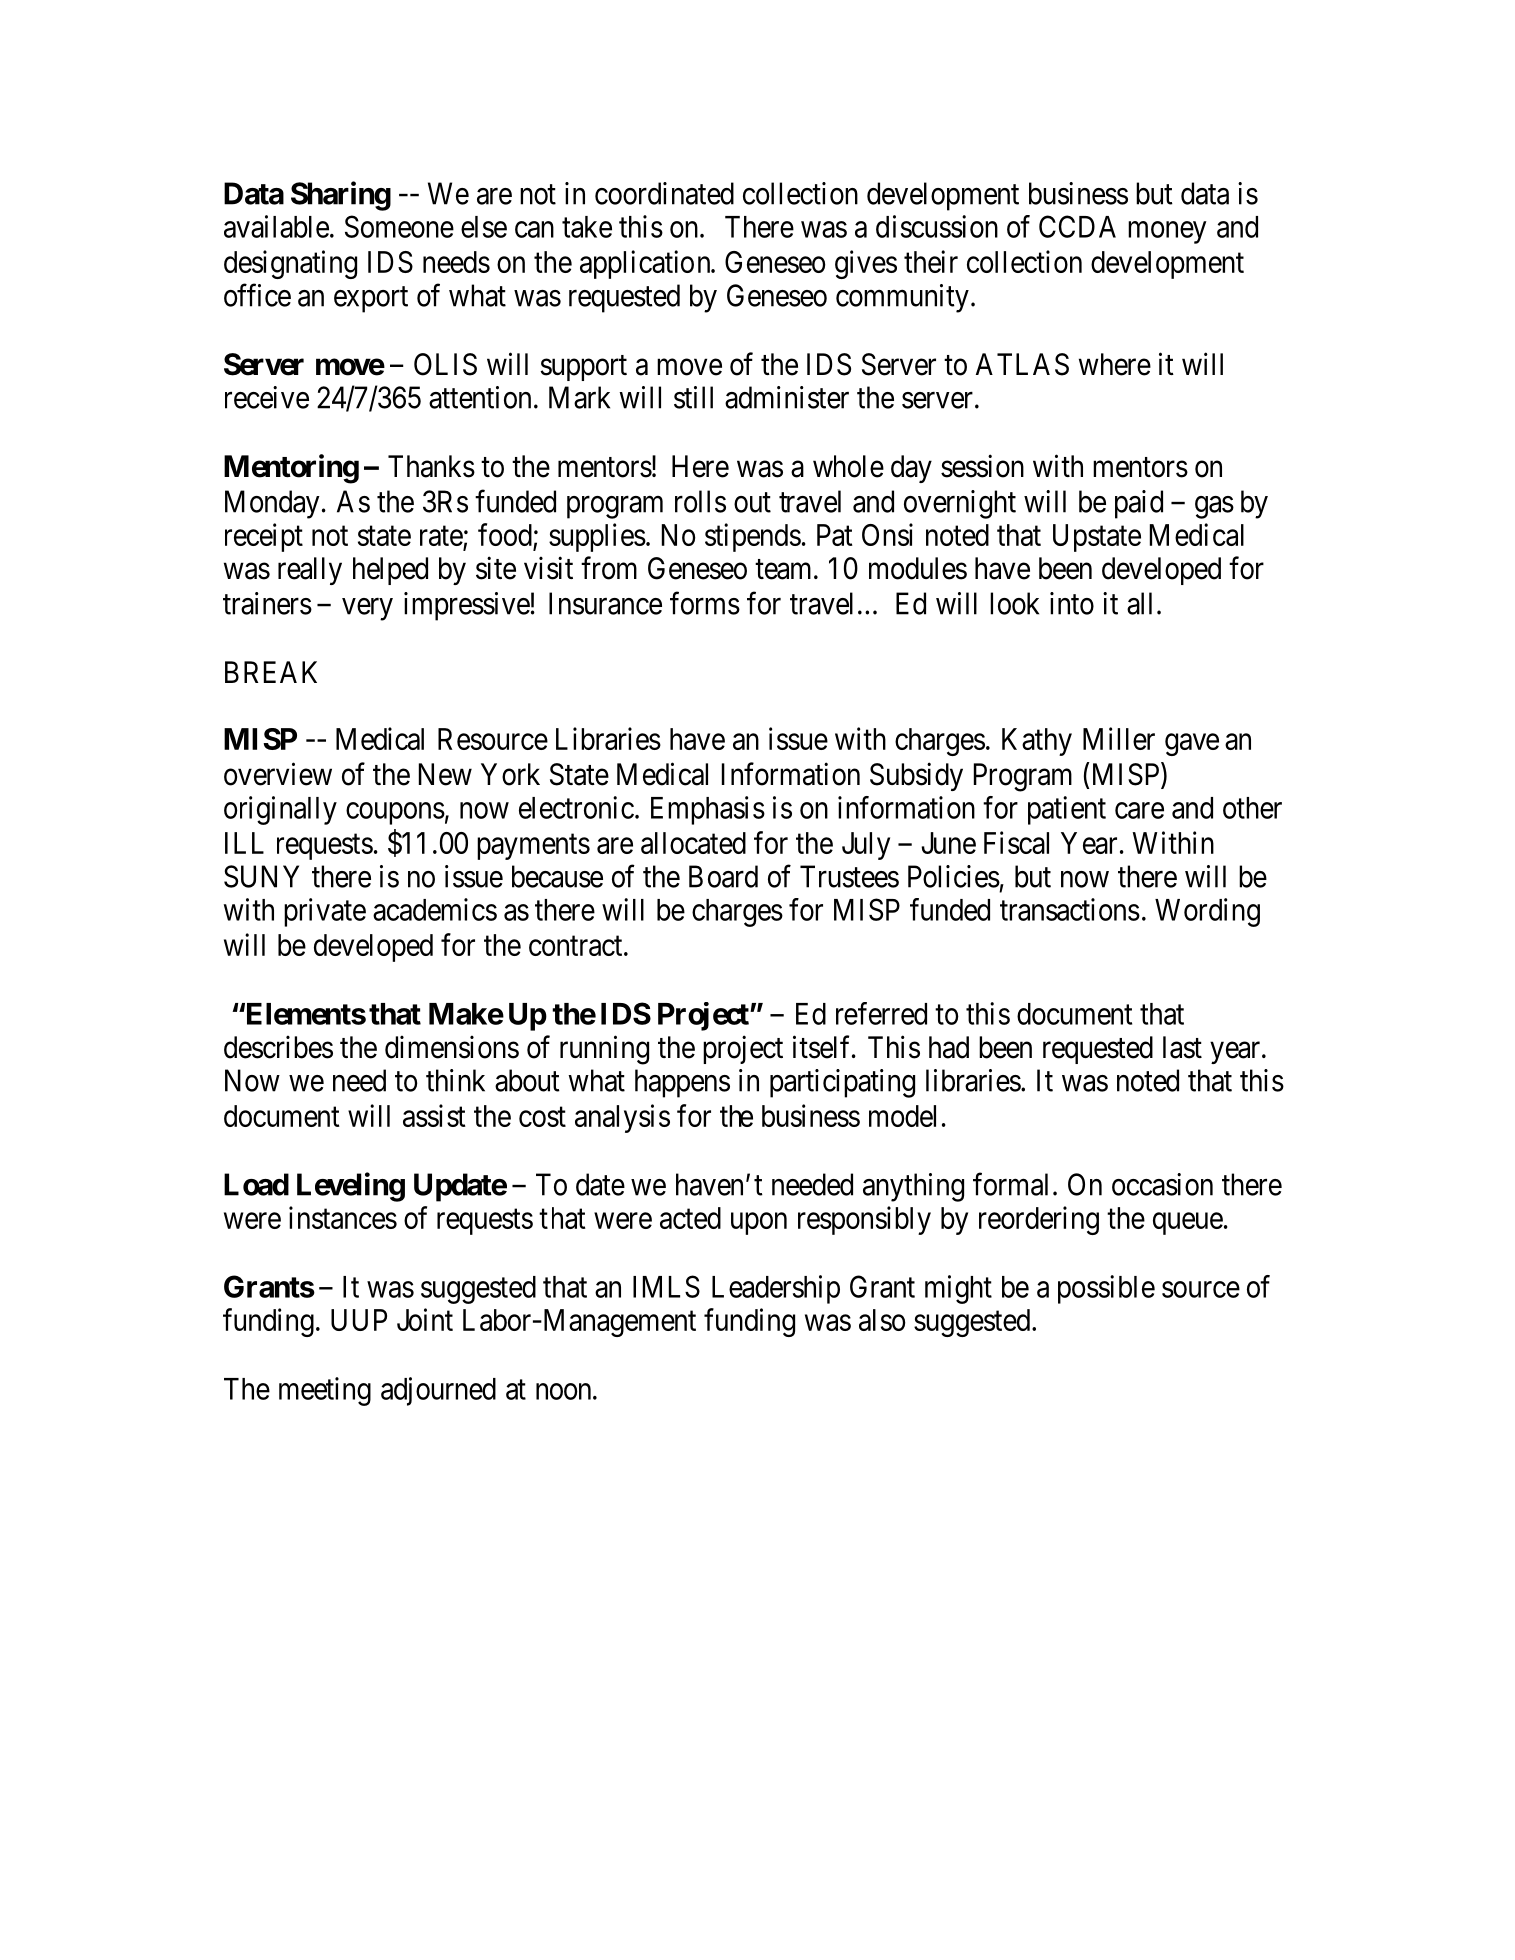 The width and height of the page is (1515, 1960). What do you see at coordinates (1139, 504) in the page?
I see `paid` at bounding box center [1139, 504].
